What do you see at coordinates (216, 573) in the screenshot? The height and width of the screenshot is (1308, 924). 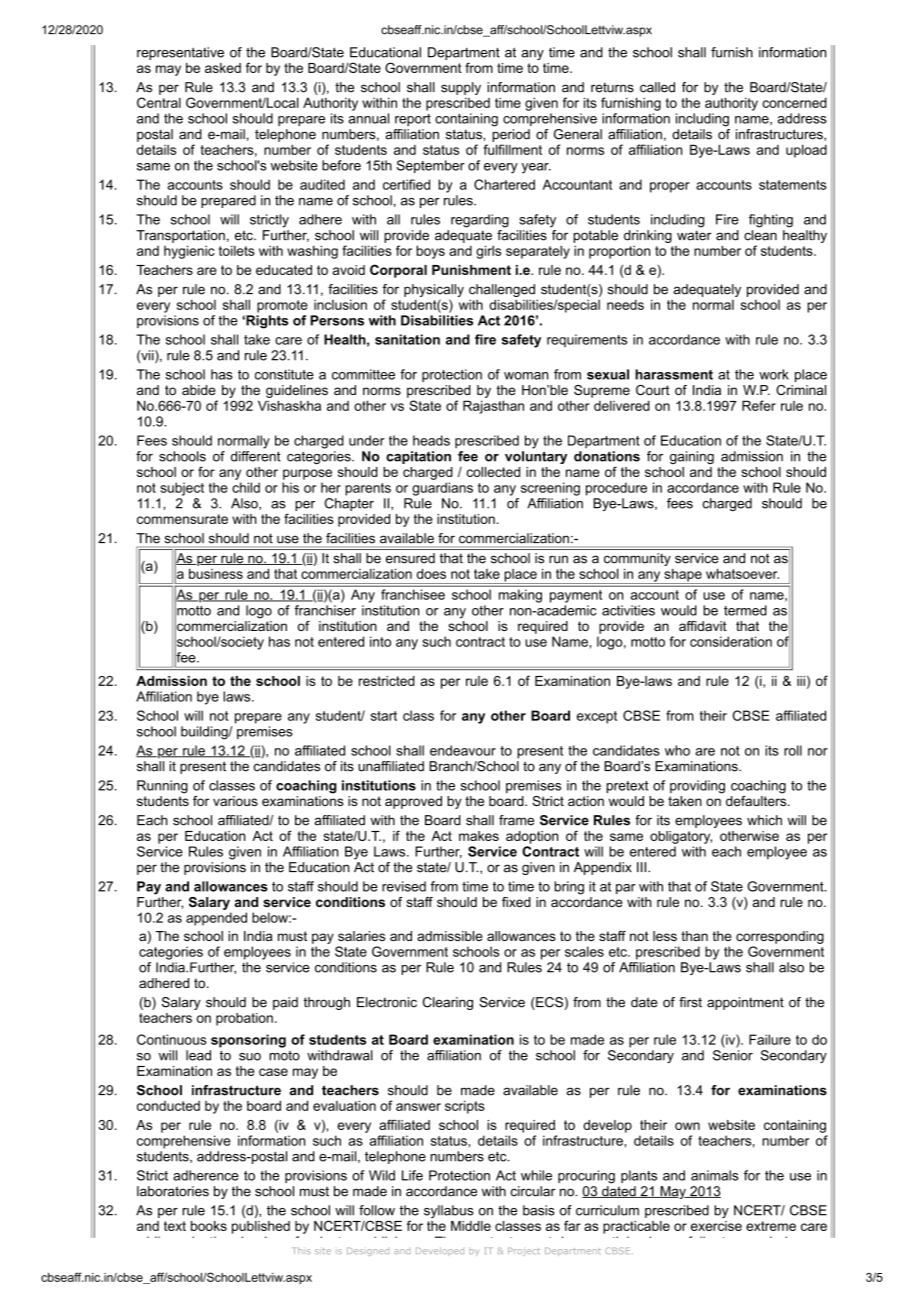 I see `business` at bounding box center [216, 573].
